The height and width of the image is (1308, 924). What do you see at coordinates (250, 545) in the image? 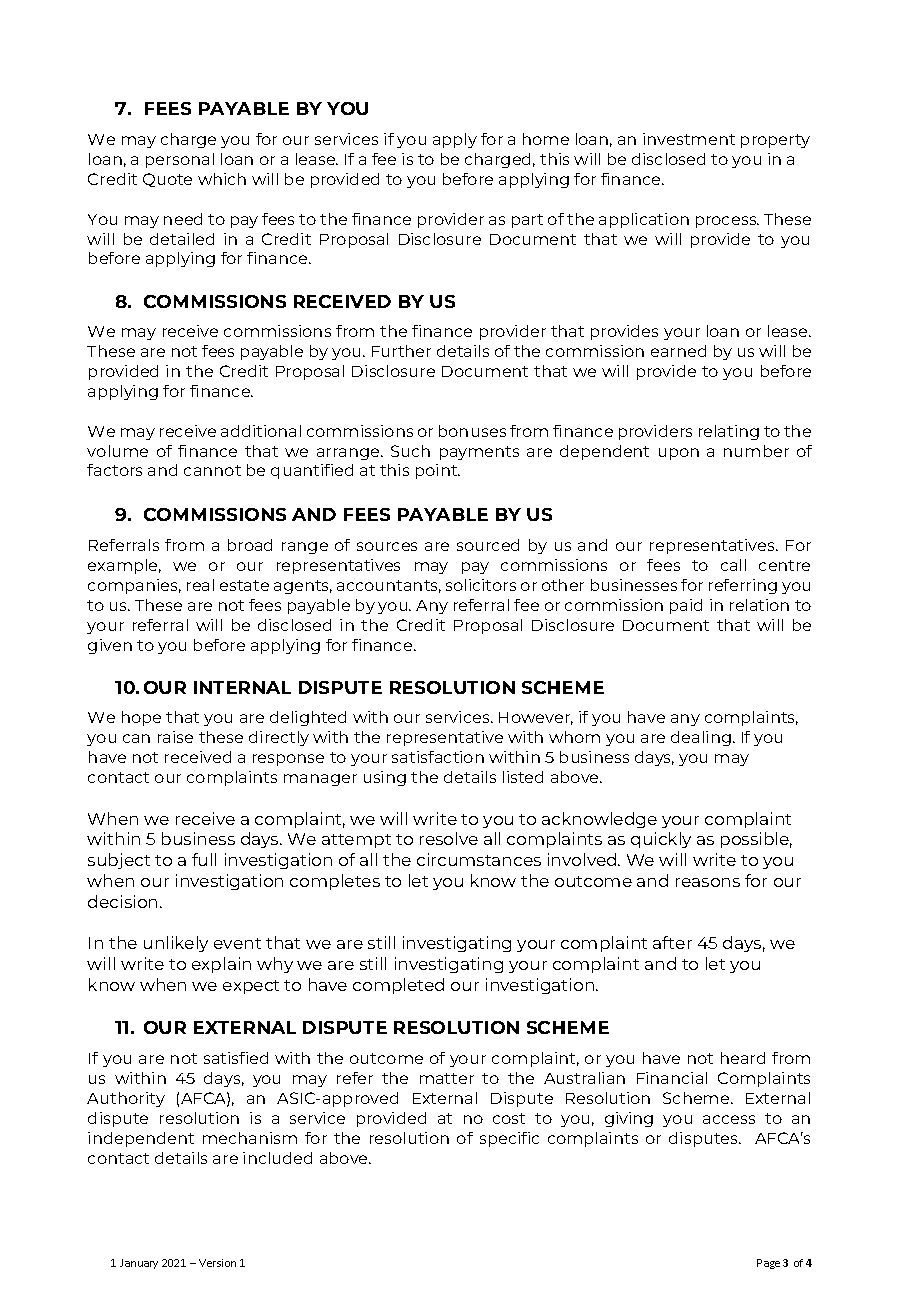
I see `broad` at bounding box center [250, 545].
